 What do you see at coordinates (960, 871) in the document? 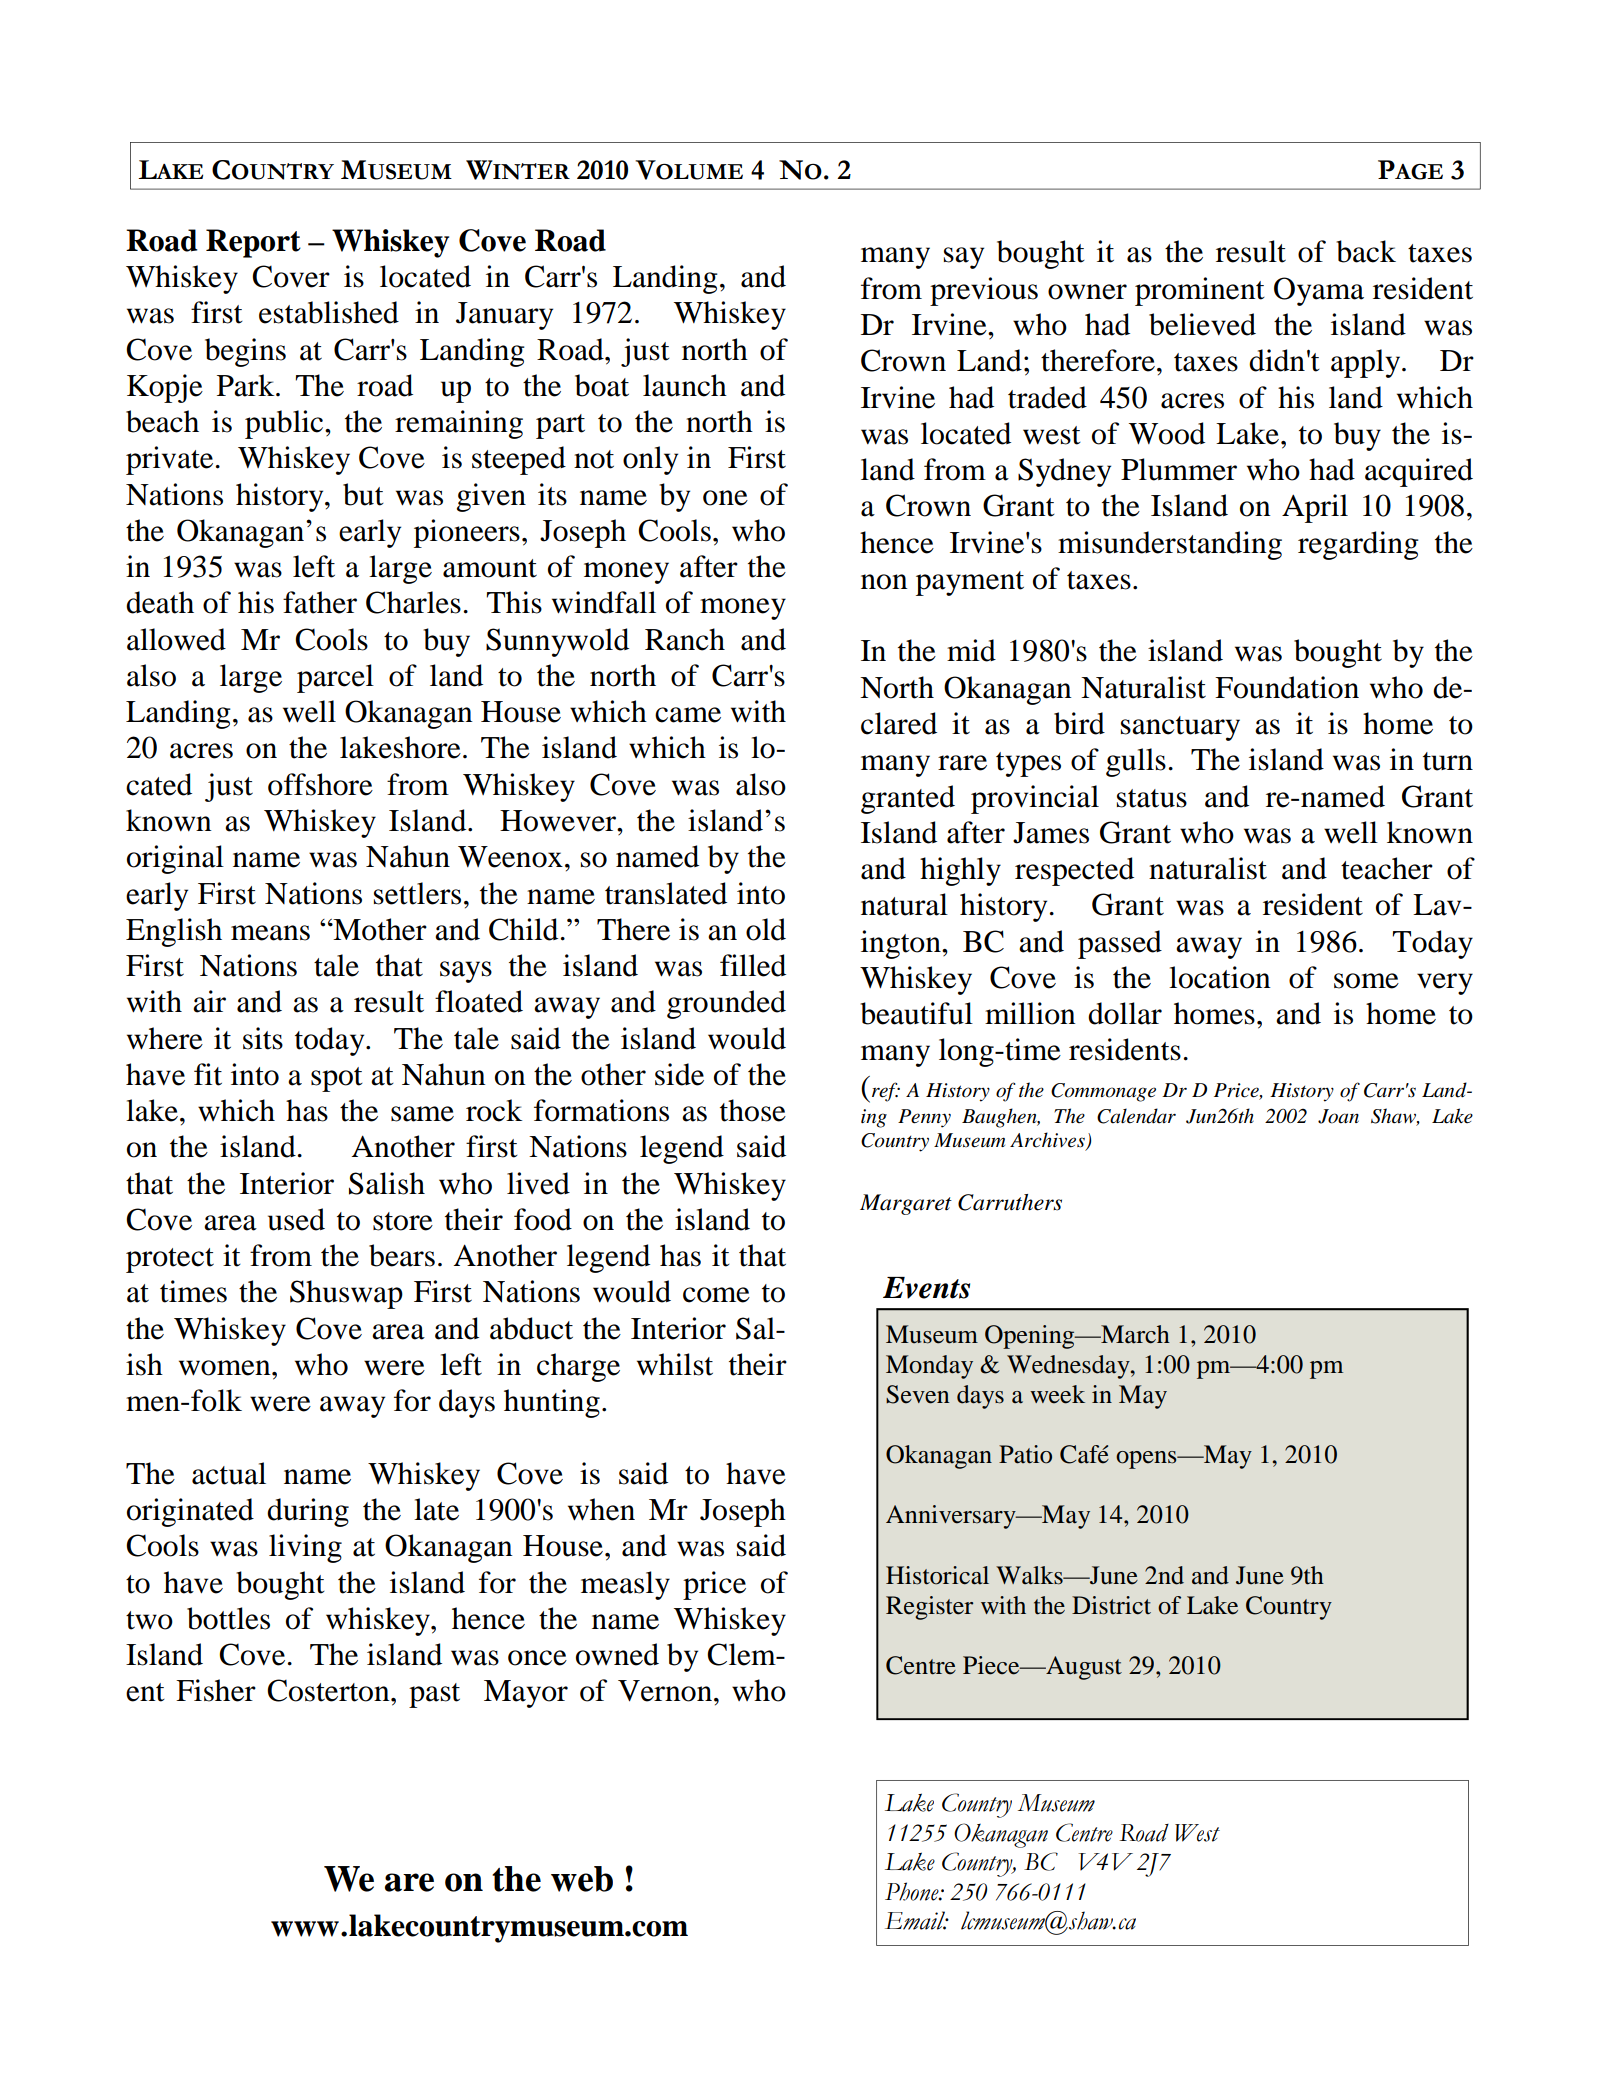
I see `highly` at bounding box center [960, 871].
